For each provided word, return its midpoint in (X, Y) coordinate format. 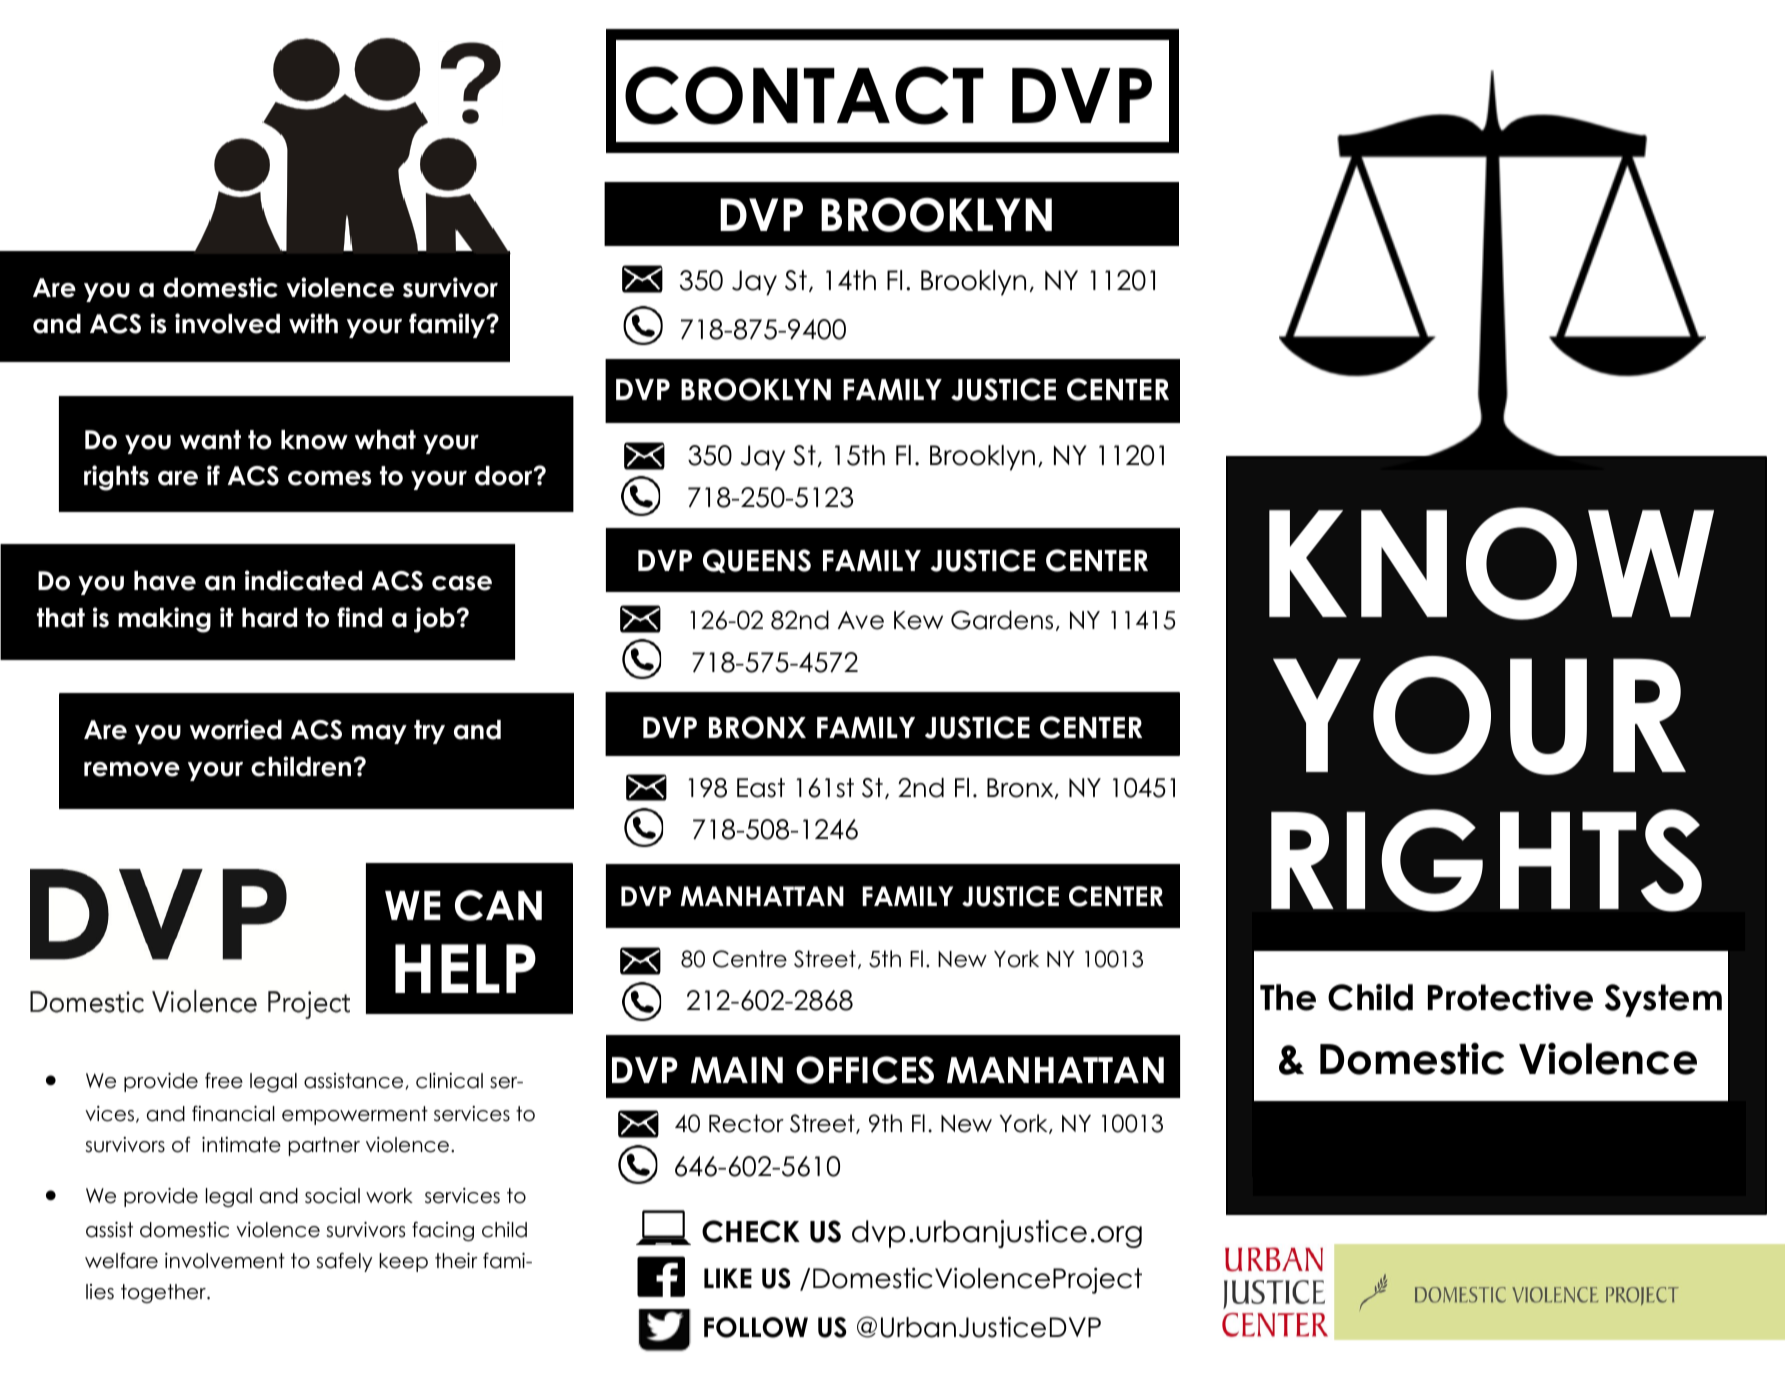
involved (227, 323)
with (313, 323)
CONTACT (804, 95)
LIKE (728, 1278)
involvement (225, 1261)
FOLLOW (756, 1327)
